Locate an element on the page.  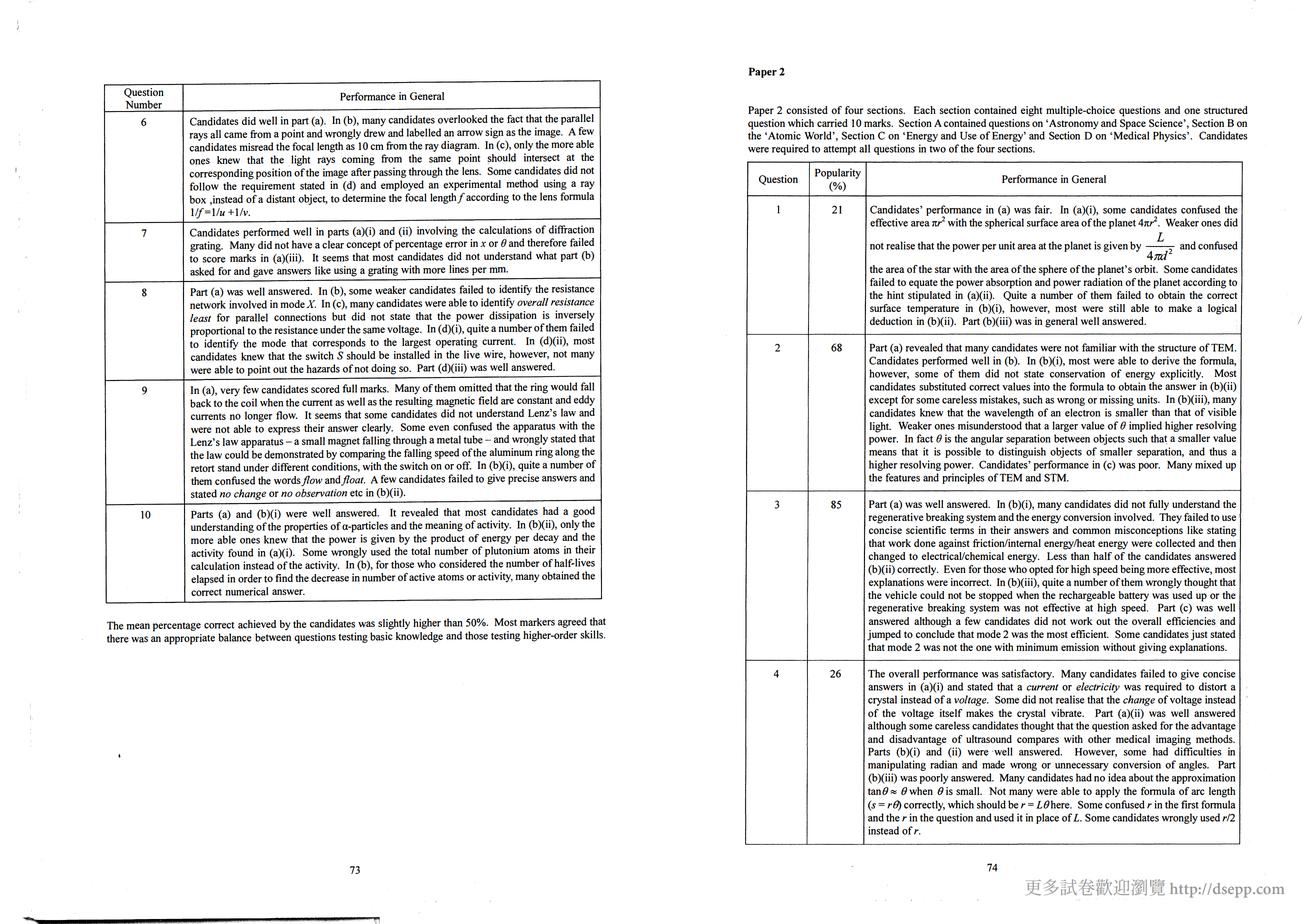
familiar is located at coordinates (1099, 347).
